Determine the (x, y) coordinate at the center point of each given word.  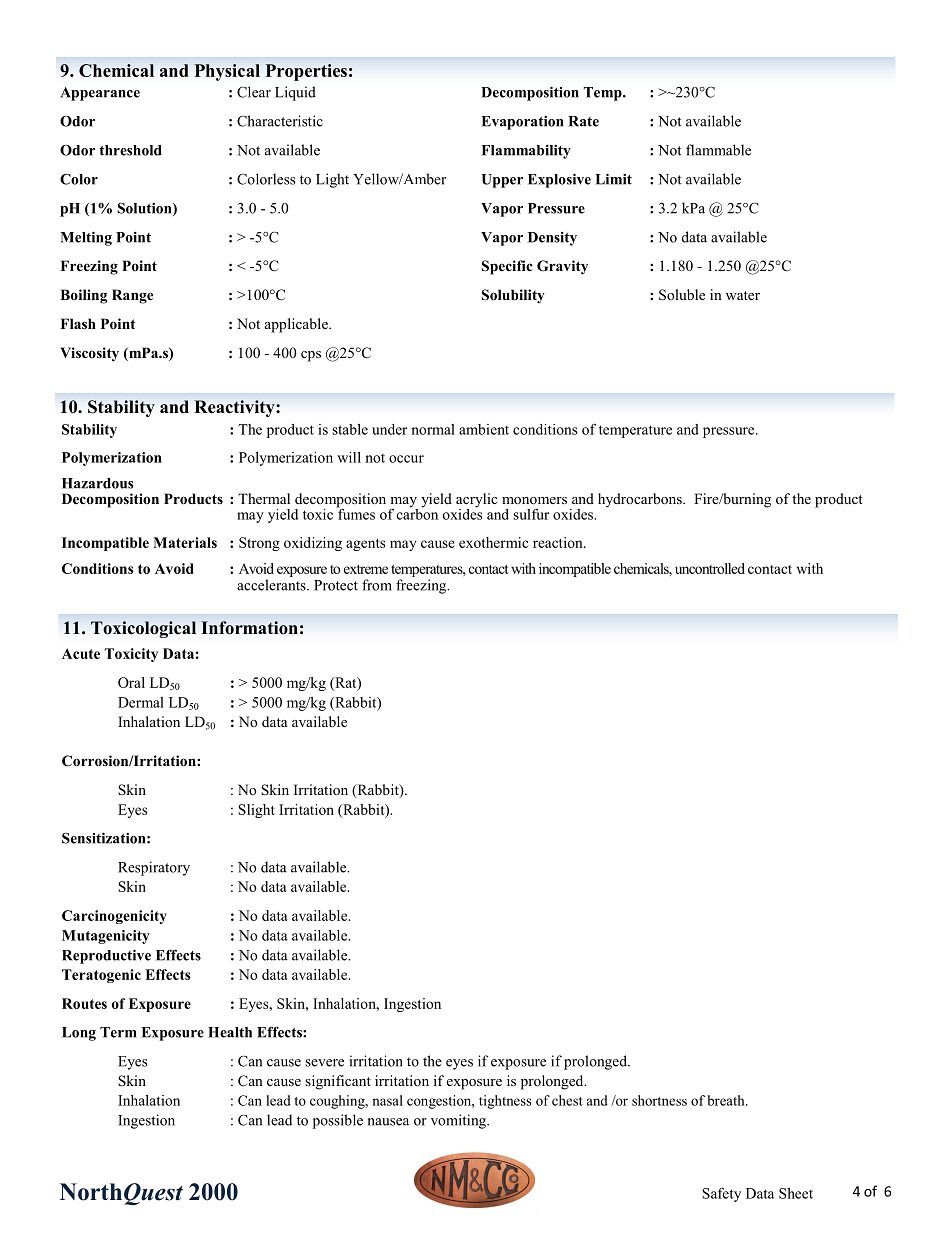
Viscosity (89, 354)
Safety (721, 1195)
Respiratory (154, 868)
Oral (131, 682)
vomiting (460, 1121)
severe (324, 1063)
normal (433, 429)
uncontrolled (710, 568)
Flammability (526, 152)
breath (727, 1100)
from (377, 585)
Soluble (682, 295)
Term (118, 1032)
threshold (130, 150)
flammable (718, 150)
